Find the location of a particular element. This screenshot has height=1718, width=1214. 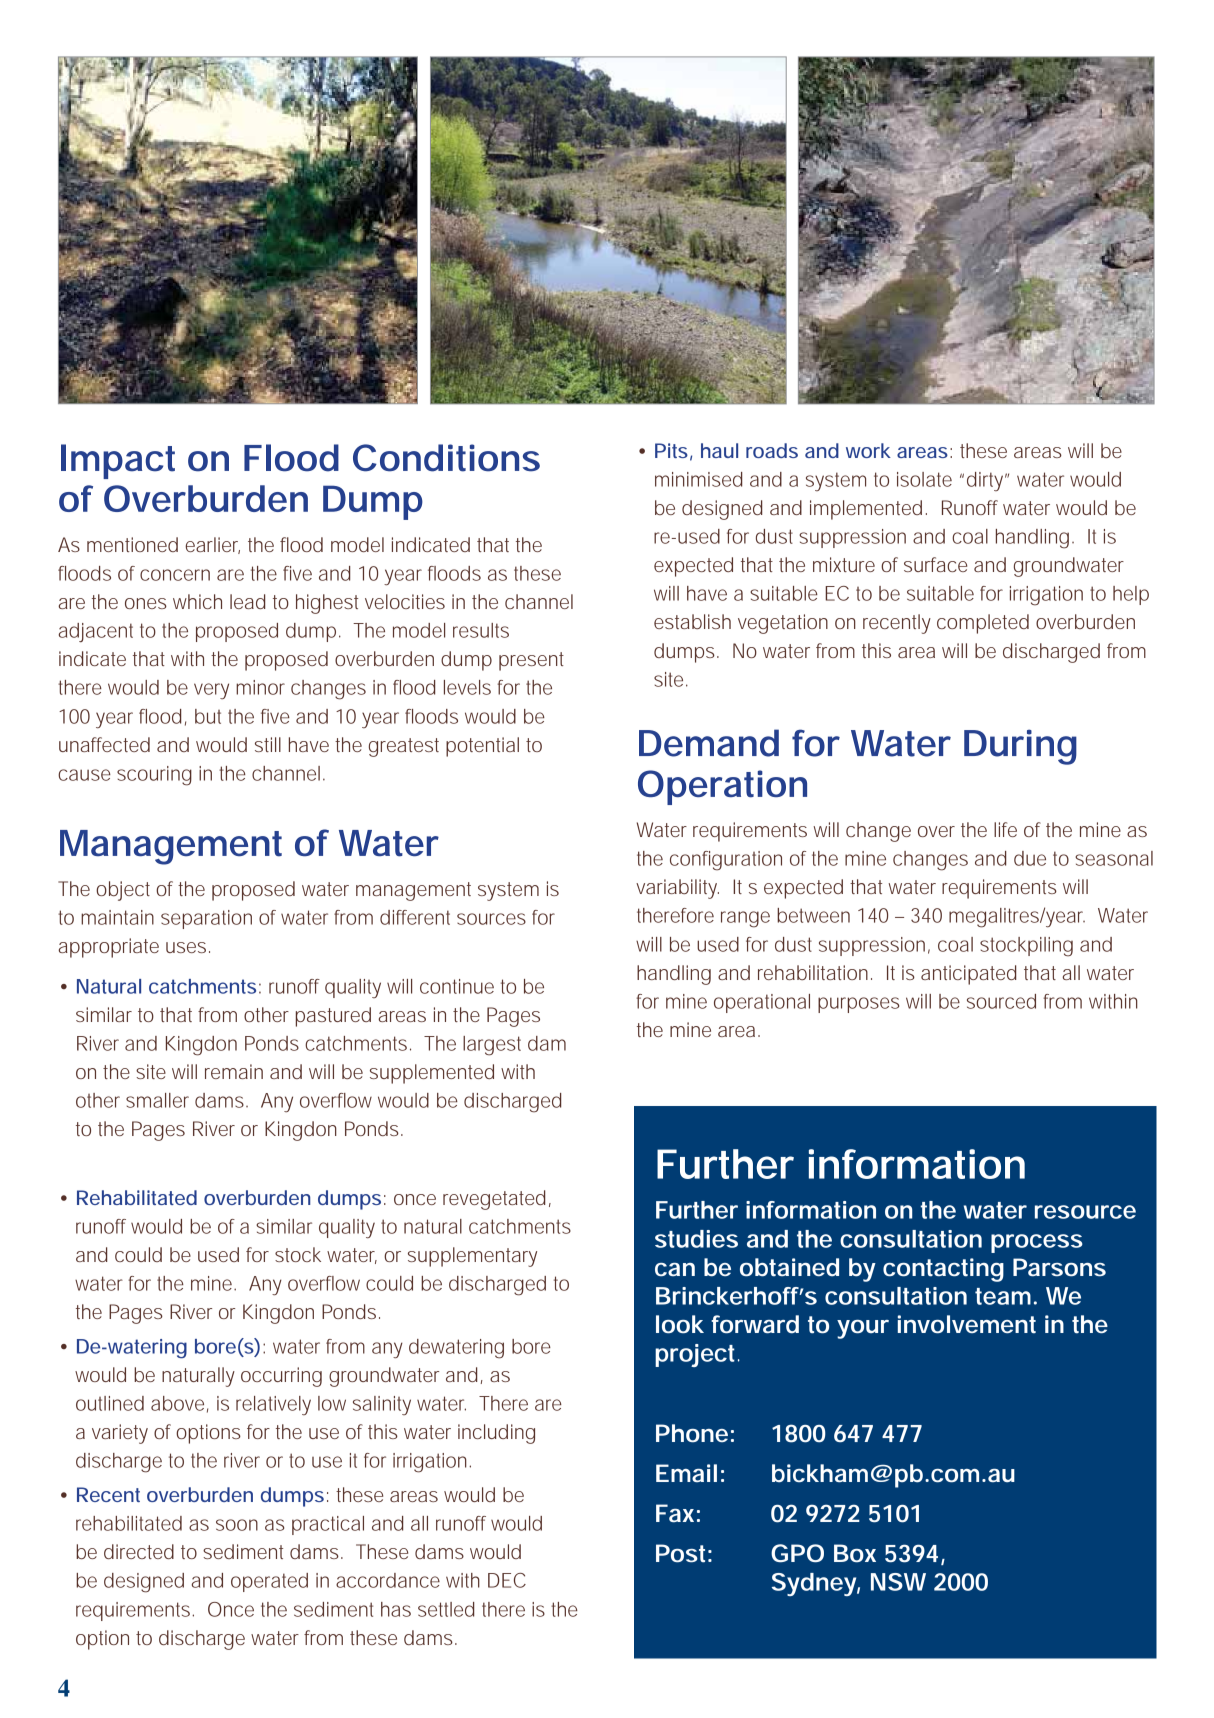

Flood is located at coordinates (291, 458).
